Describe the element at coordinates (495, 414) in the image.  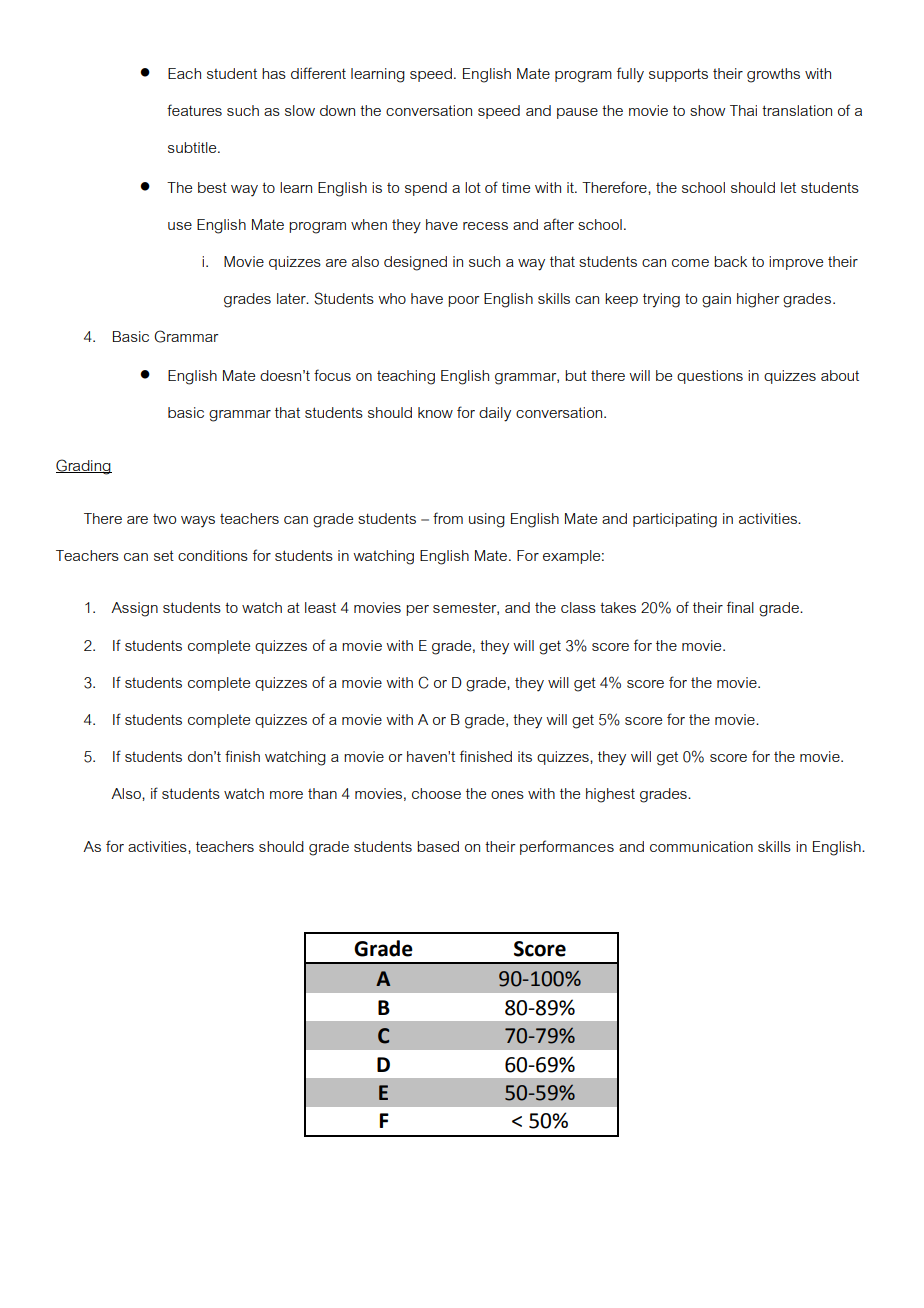
I see `daily` at that location.
